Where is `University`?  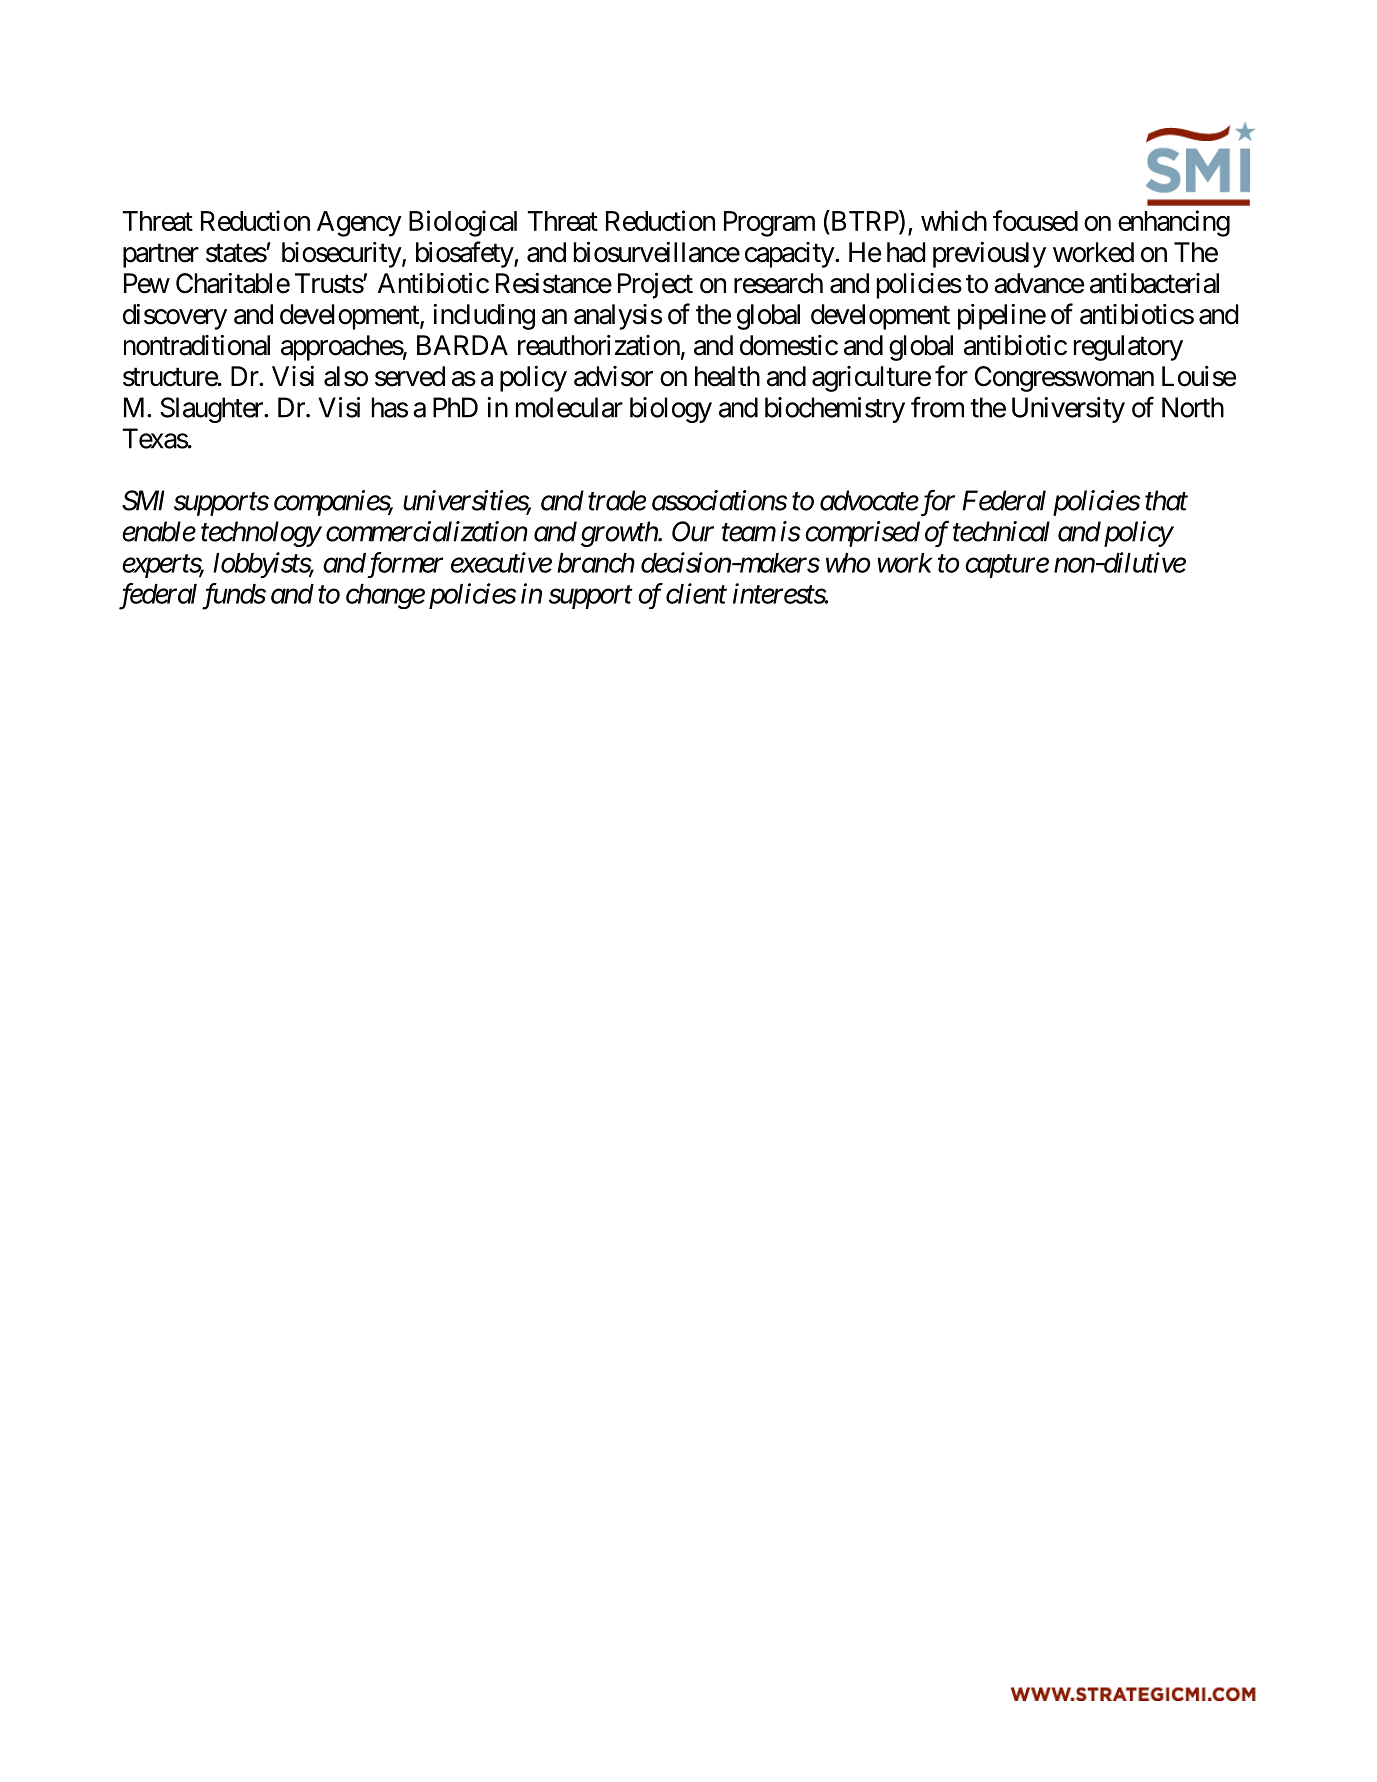 University is located at coordinates (1068, 410).
